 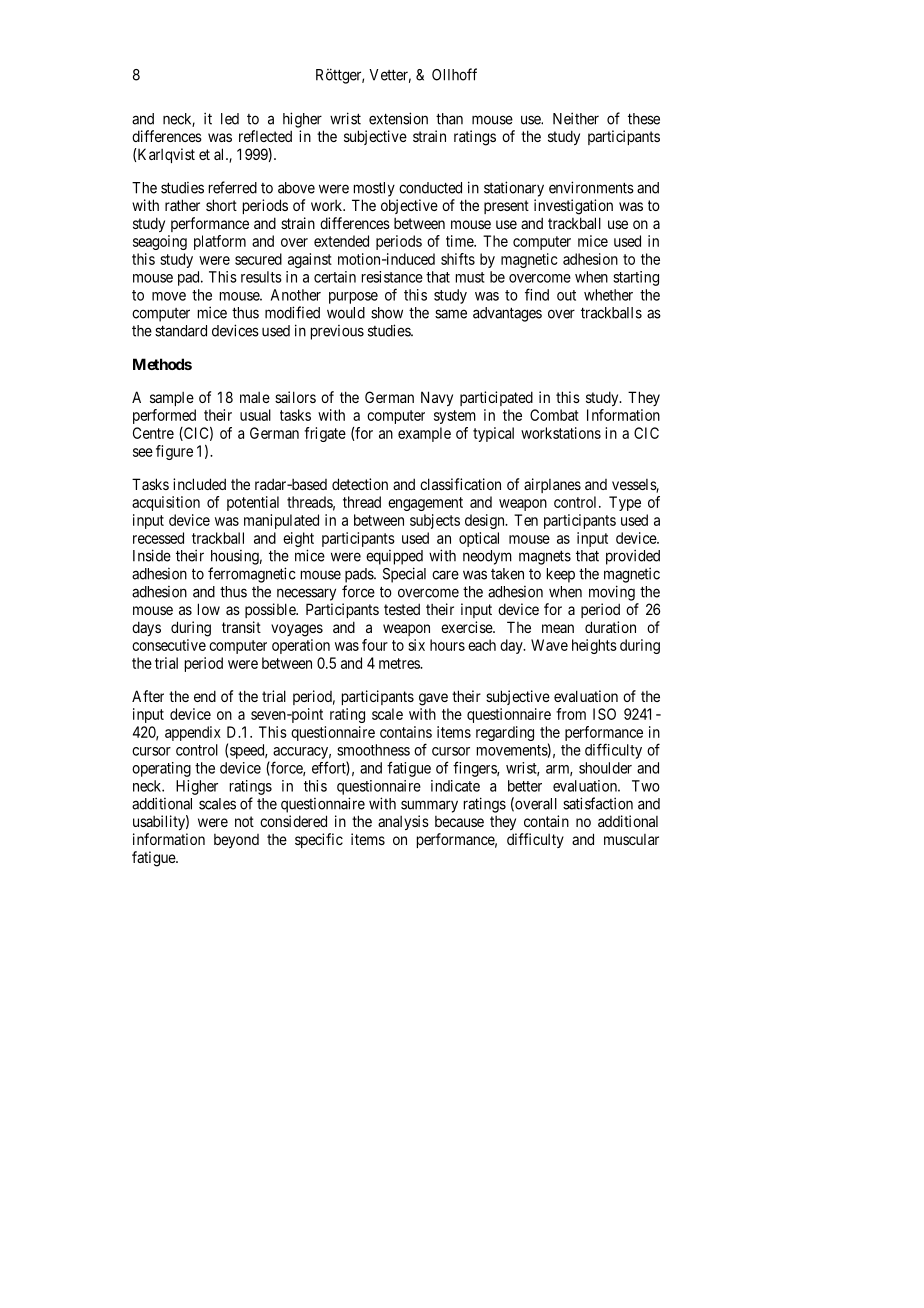 I want to click on standard, so click(x=181, y=331).
